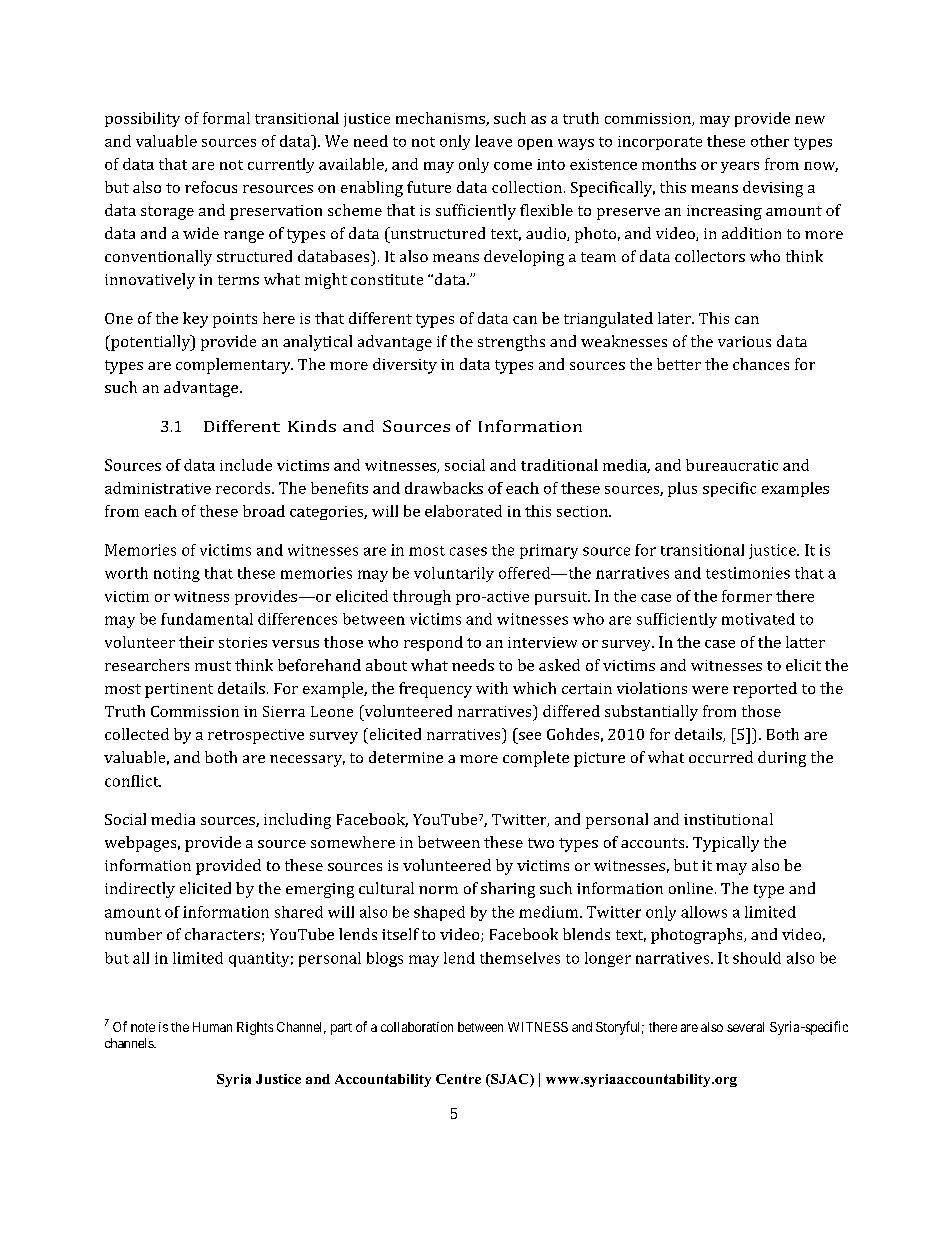  I want to click on fundamental, so click(207, 619).
